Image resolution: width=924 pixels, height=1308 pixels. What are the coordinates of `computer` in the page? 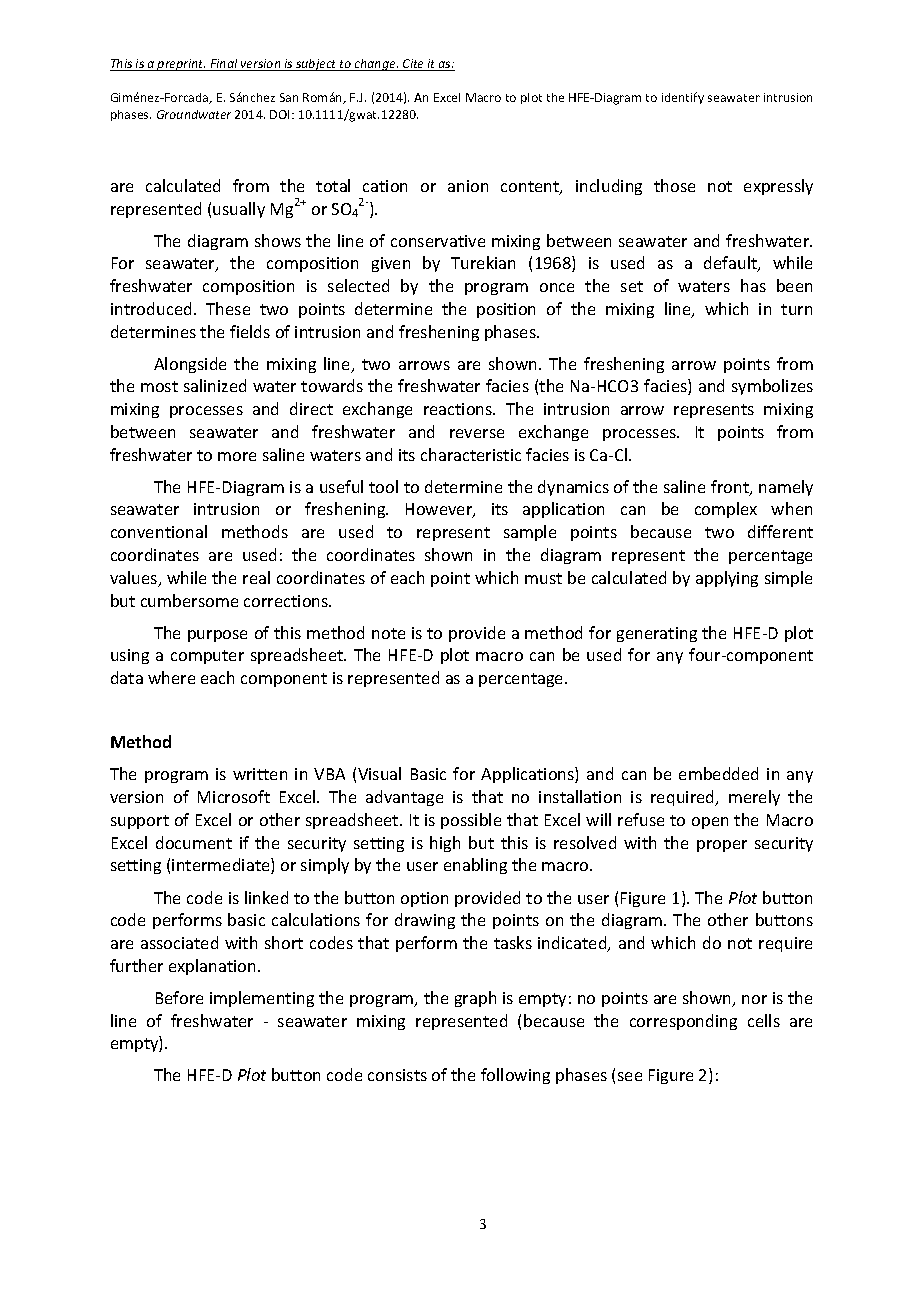 It's located at (207, 657).
